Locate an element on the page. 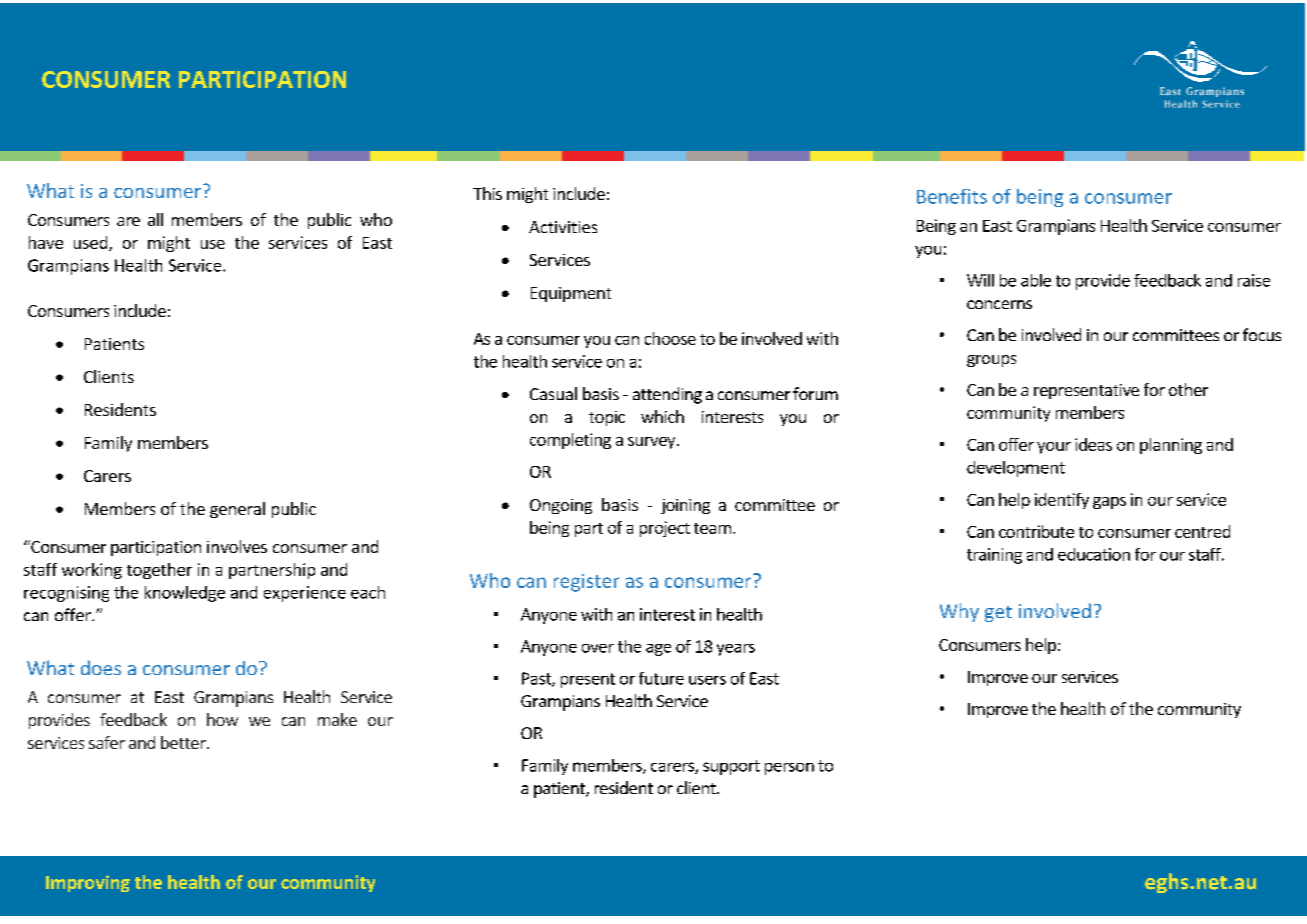 This page has width=1307, height=924. Improving is located at coordinates (88, 883).
